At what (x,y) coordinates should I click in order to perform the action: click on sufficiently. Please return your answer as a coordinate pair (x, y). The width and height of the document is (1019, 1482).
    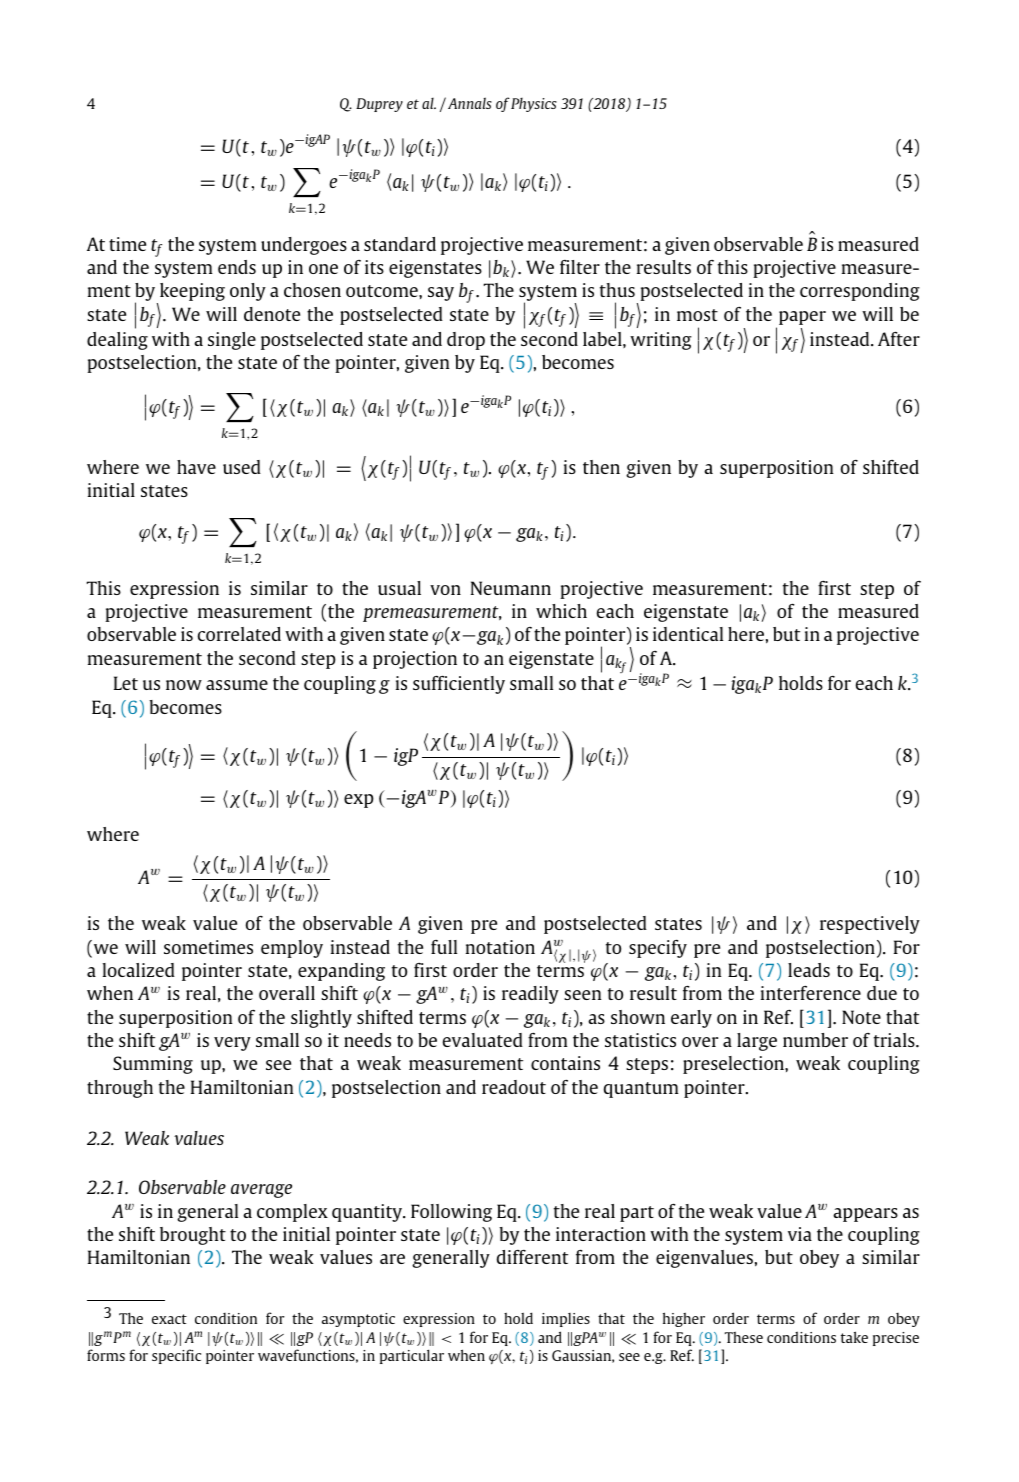
    Looking at the image, I should click on (459, 684).
